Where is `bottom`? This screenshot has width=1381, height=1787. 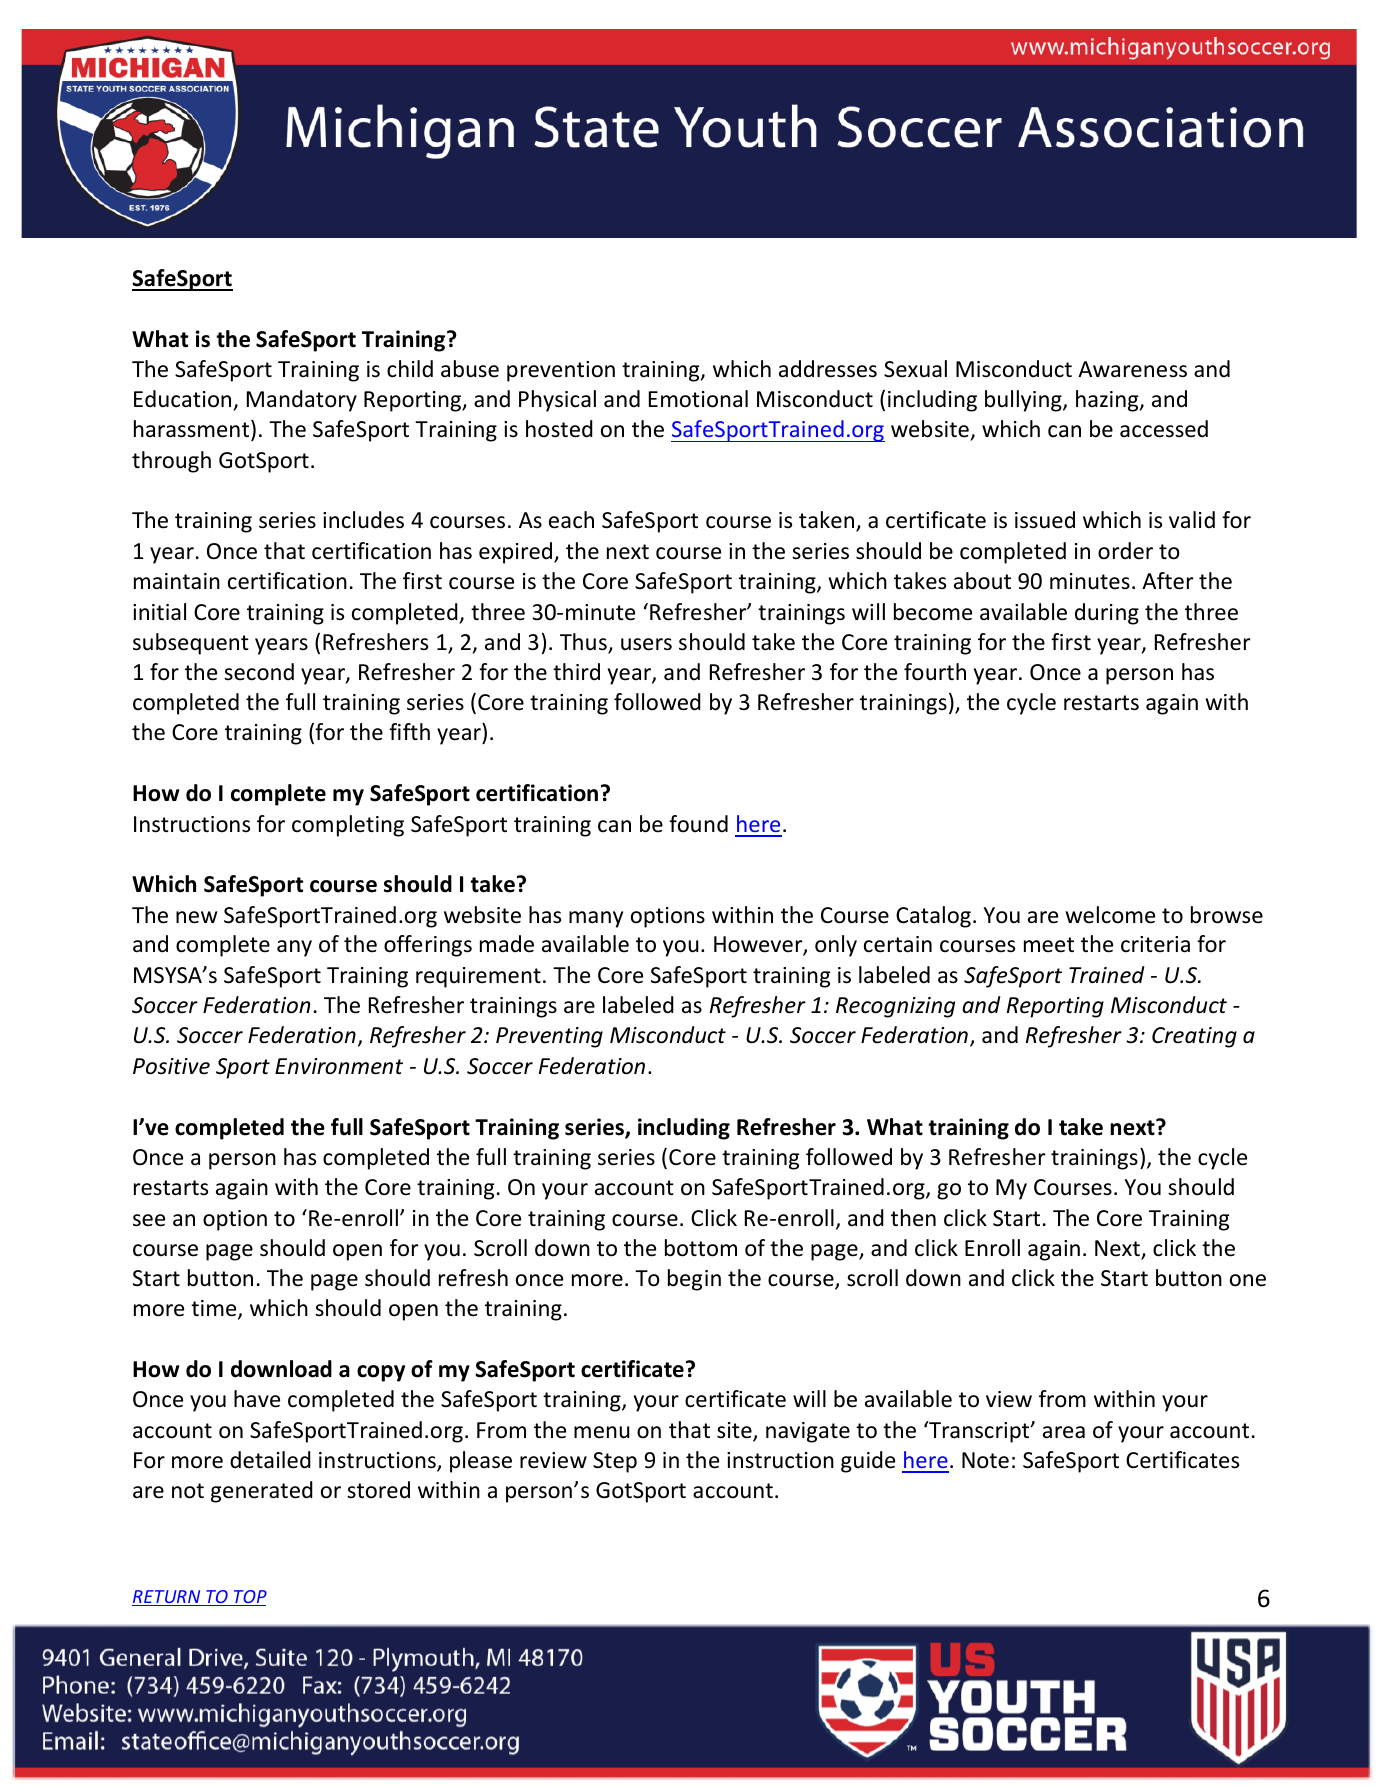
bottom is located at coordinates (701, 1248).
